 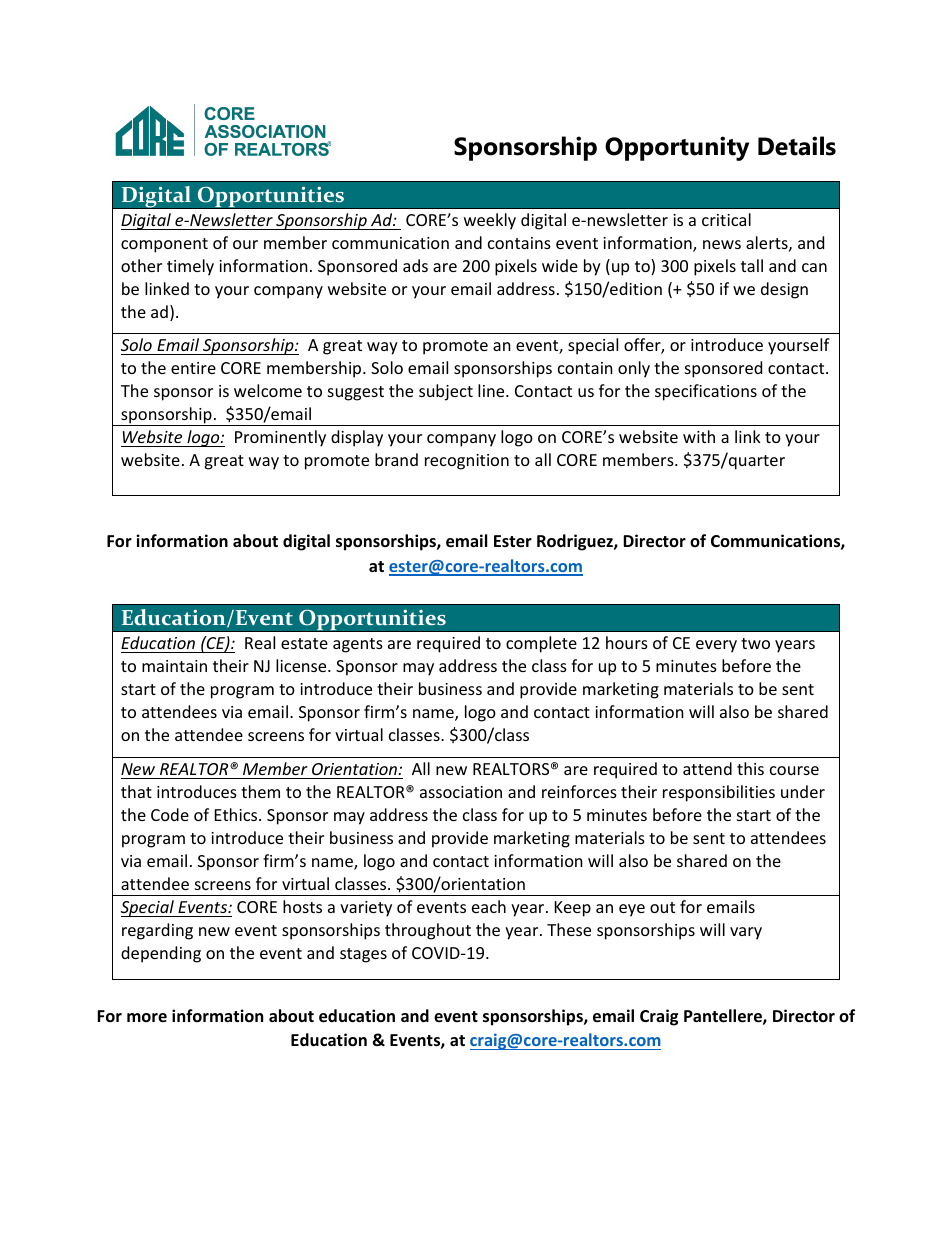 I want to click on complete, so click(x=541, y=644).
